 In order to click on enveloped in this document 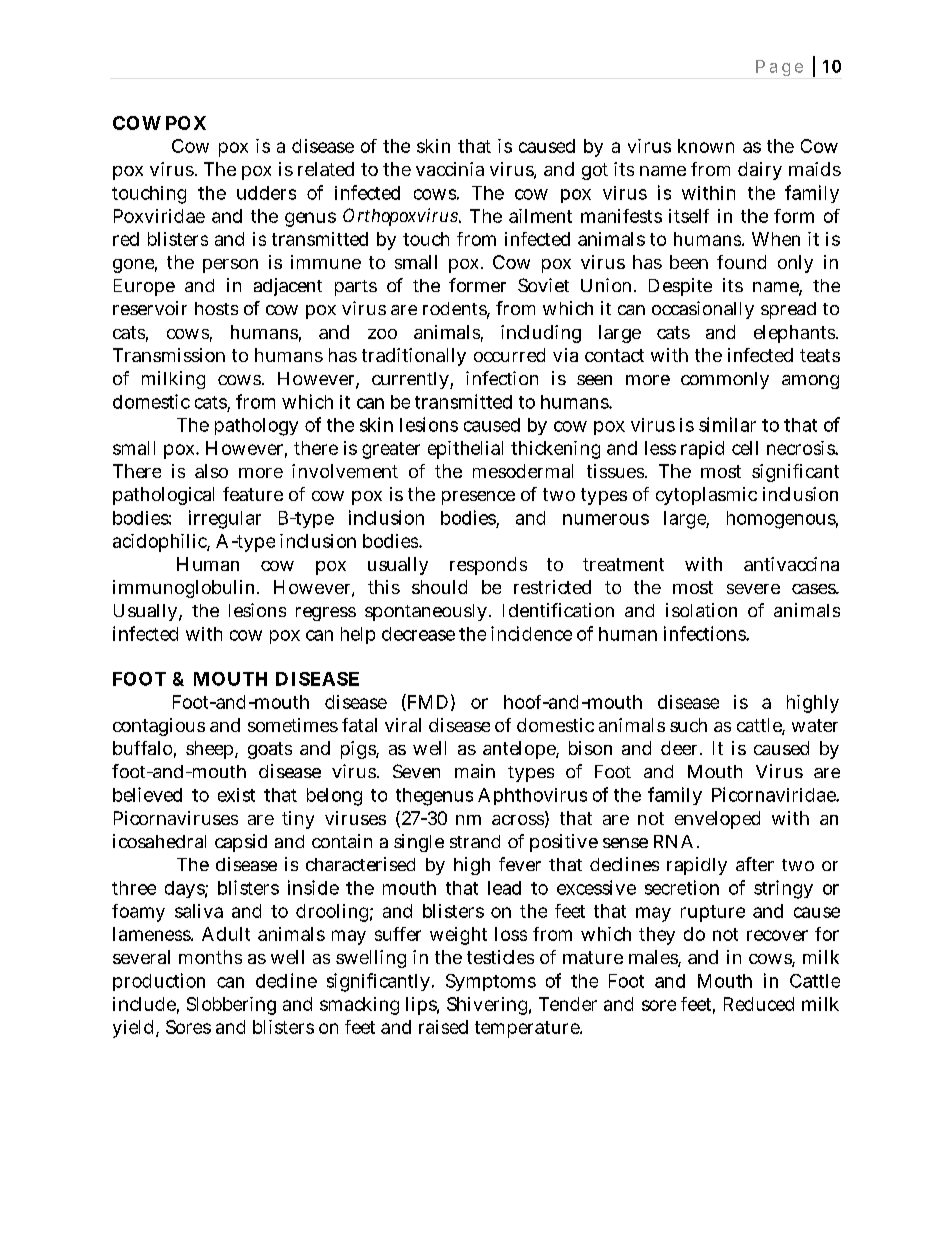, I will do `click(717, 820)`.
